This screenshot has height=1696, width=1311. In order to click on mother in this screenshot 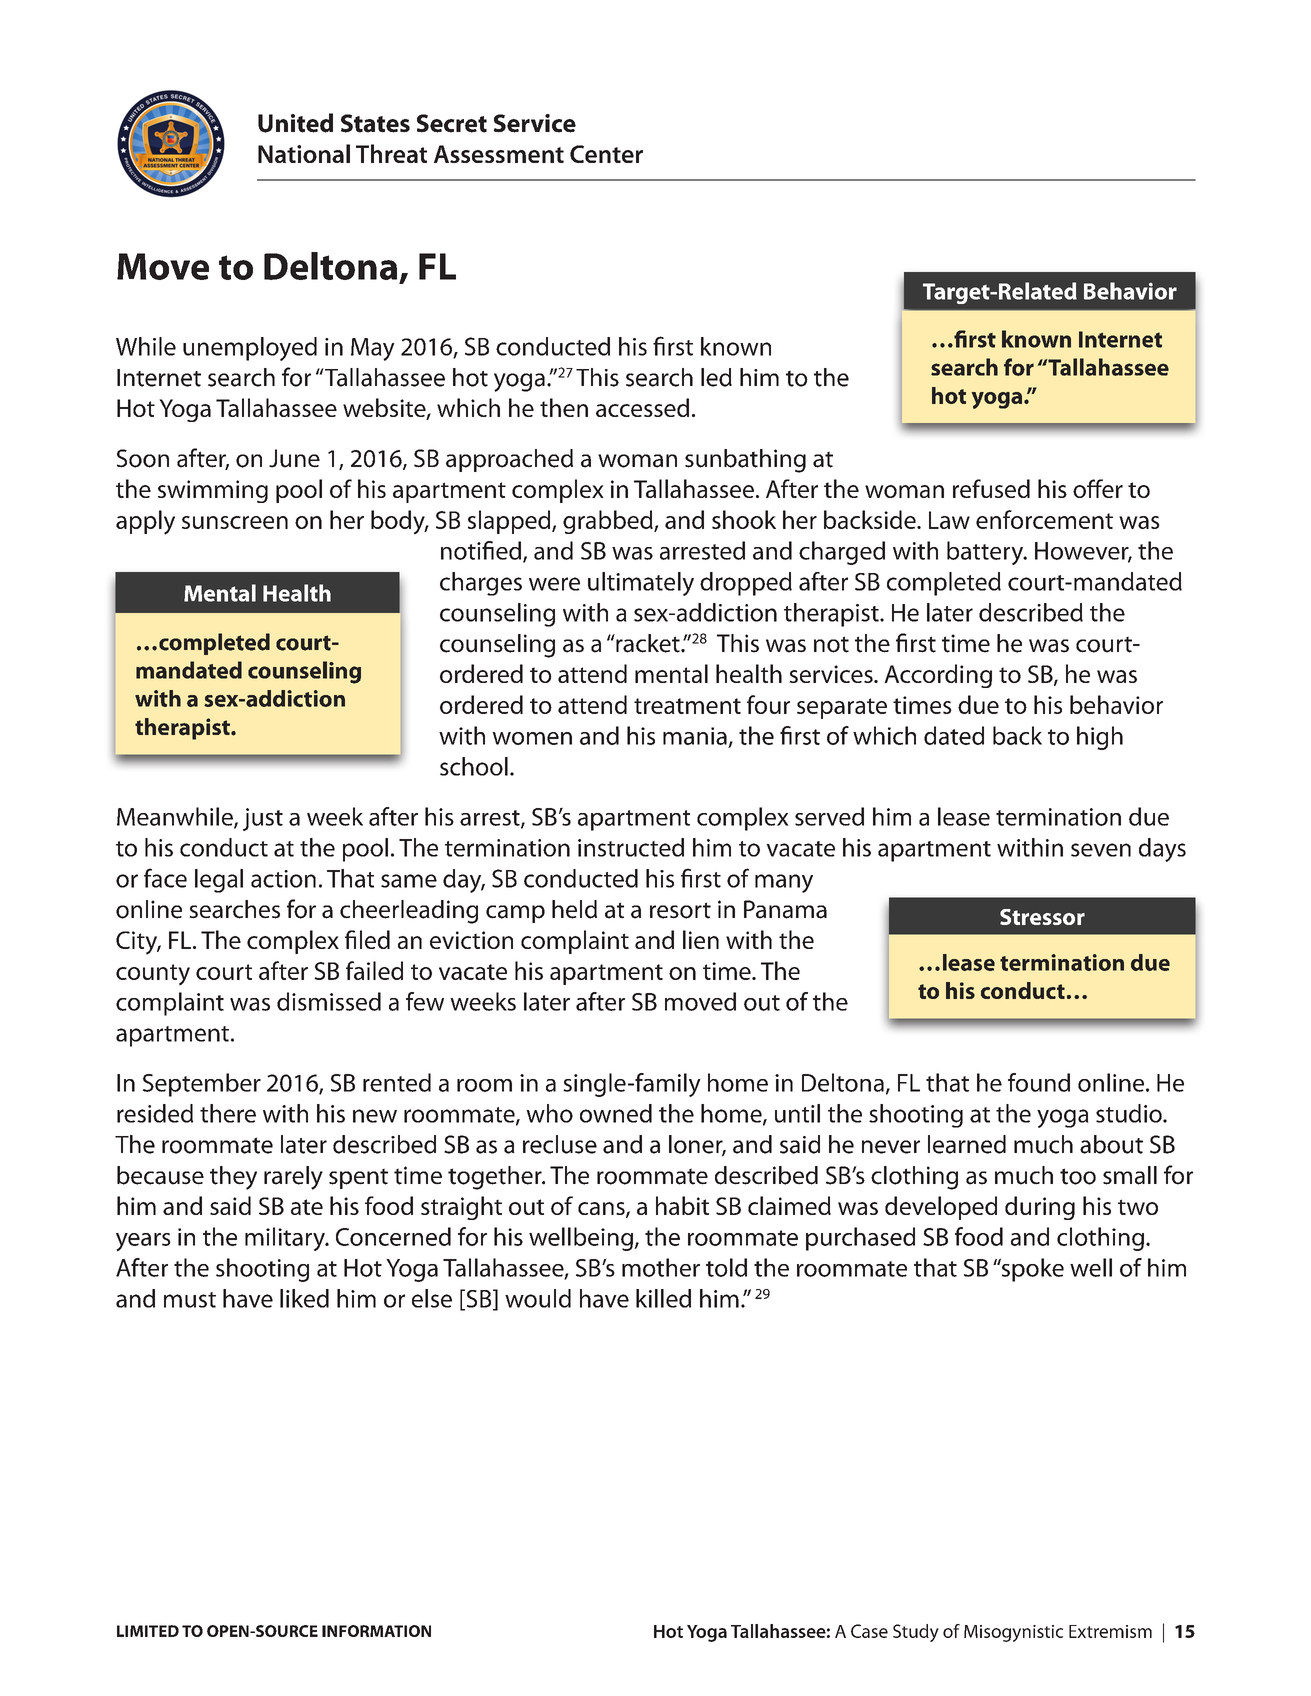, I will do `click(661, 1267)`.
